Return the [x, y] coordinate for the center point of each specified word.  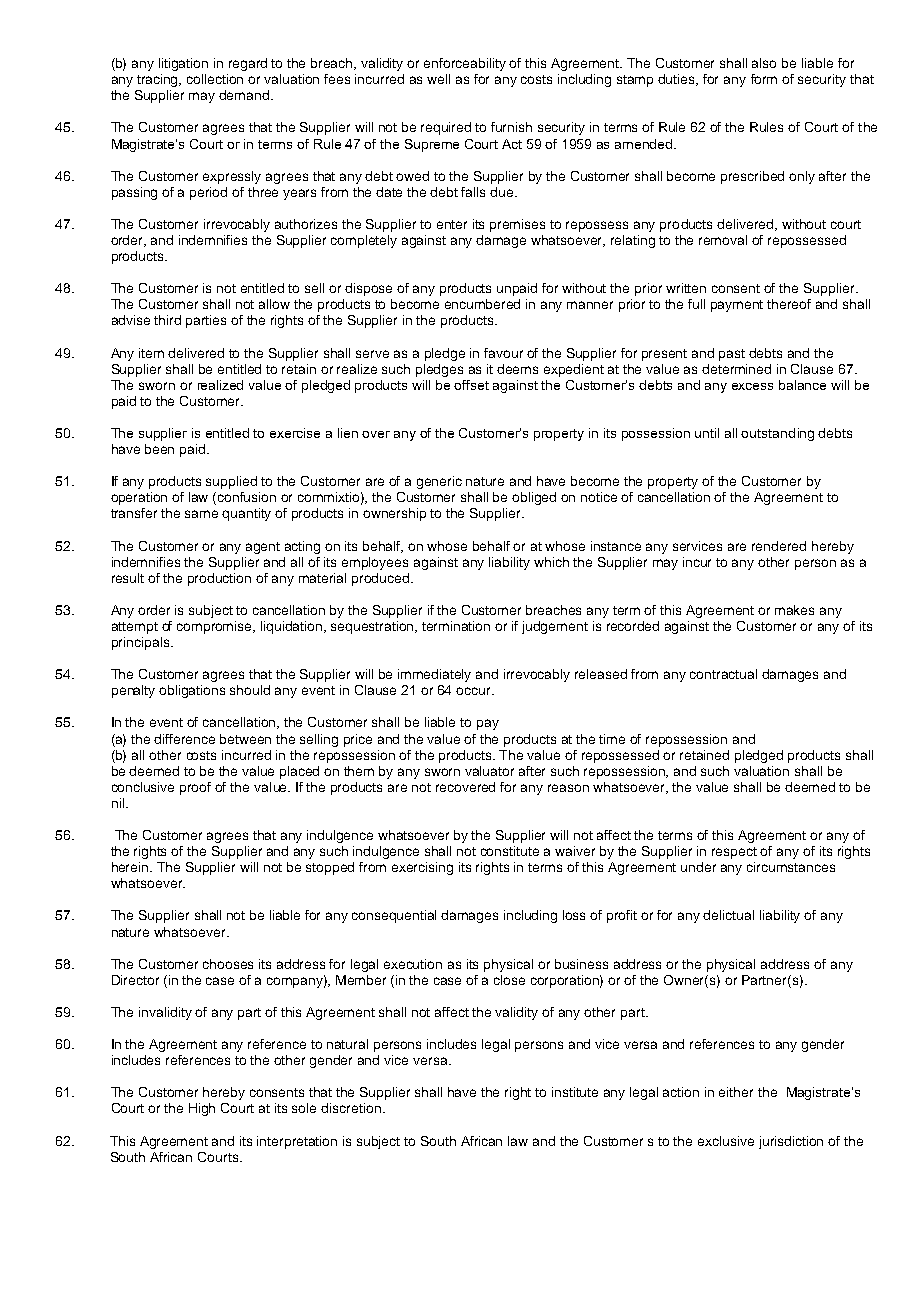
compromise [216, 627]
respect [734, 853]
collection [215, 79]
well [438, 79]
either [736, 1092]
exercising [422, 868]
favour [503, 353]
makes [794, 610]
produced [382, 579]
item [151, 353]
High [202, 1109]
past [732, 355]
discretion [351, 1108]
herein [131, 867]
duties [678, 80]
